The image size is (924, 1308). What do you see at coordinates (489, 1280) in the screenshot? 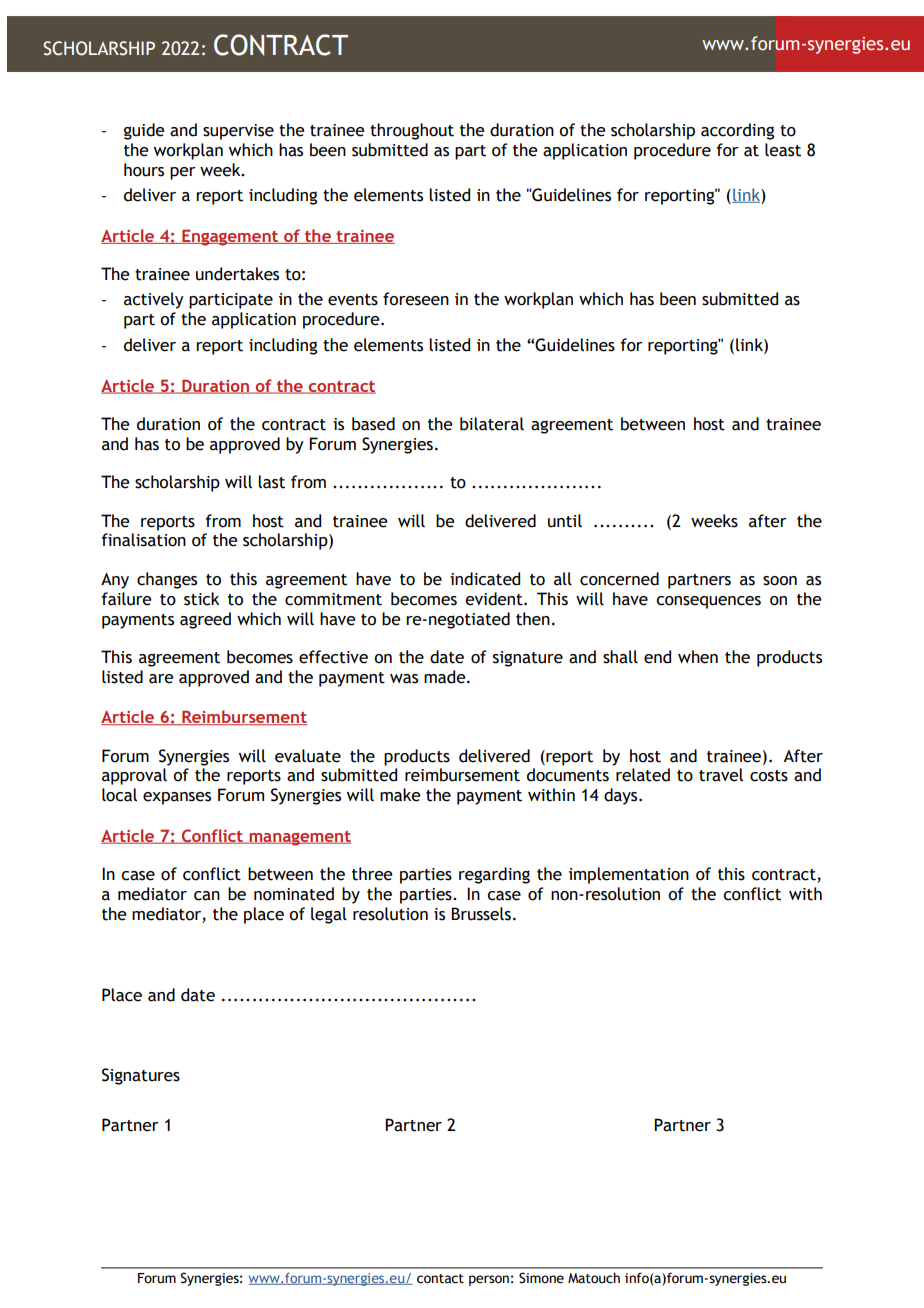
I see `person` at bounding box center [489, 1280].
